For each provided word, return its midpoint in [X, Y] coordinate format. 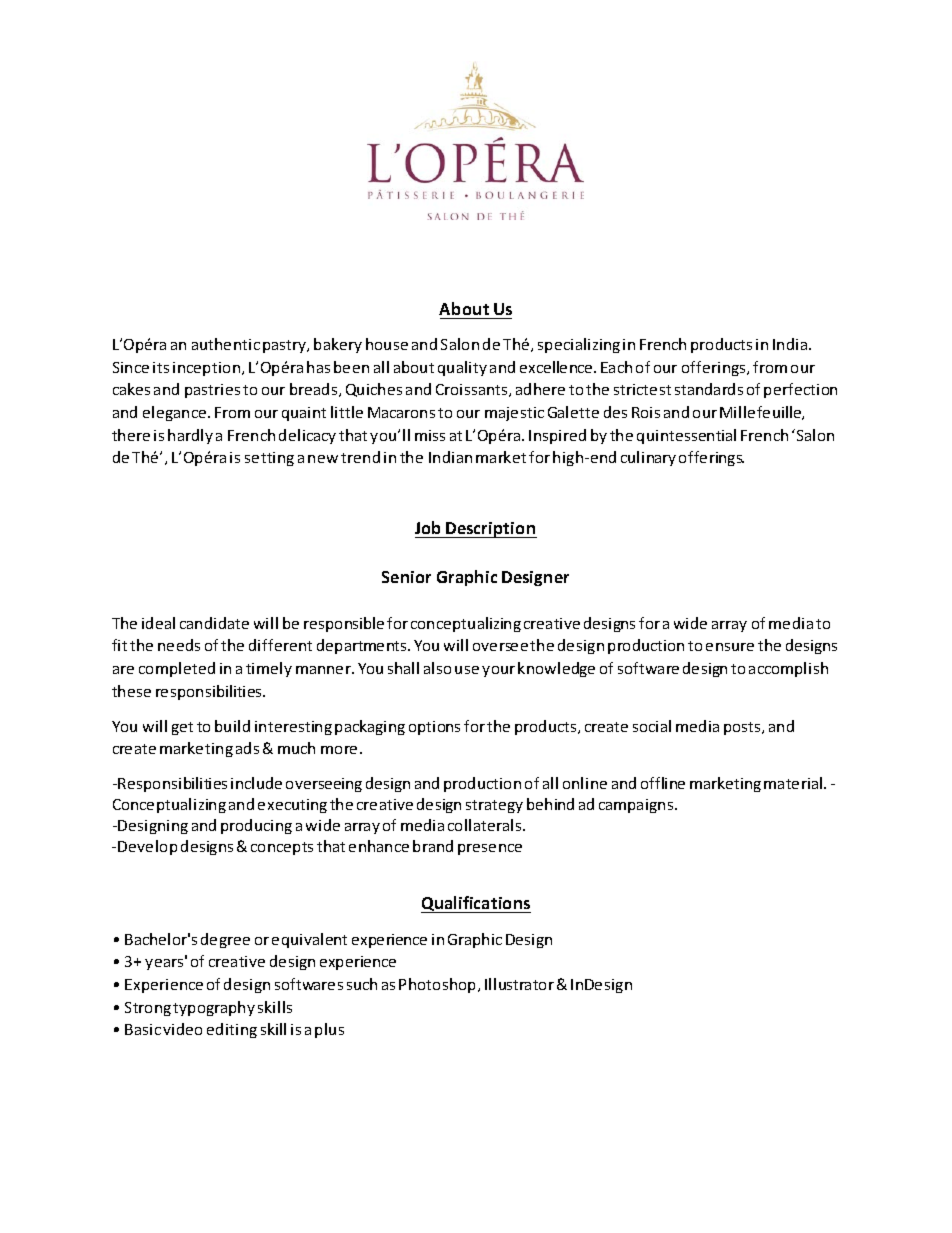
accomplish [788, 669]
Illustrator [519, 984]
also [437, 668]
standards [709, 389]
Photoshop [439, 985]
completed [177, 669]
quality [462, 368]
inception [208, 369]
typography [214, 1008]
